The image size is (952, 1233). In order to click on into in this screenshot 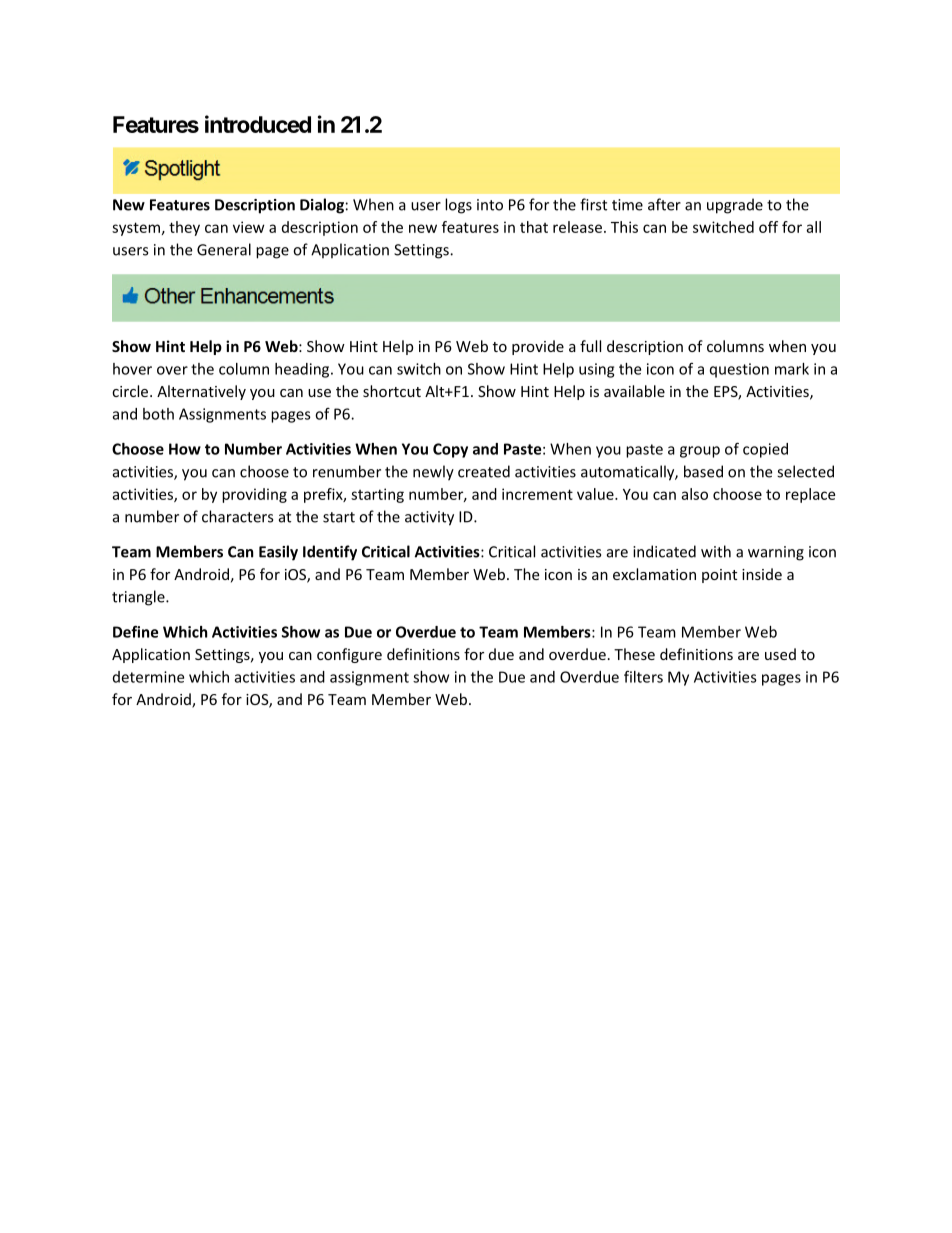, I will do `click(490, 205)`.
